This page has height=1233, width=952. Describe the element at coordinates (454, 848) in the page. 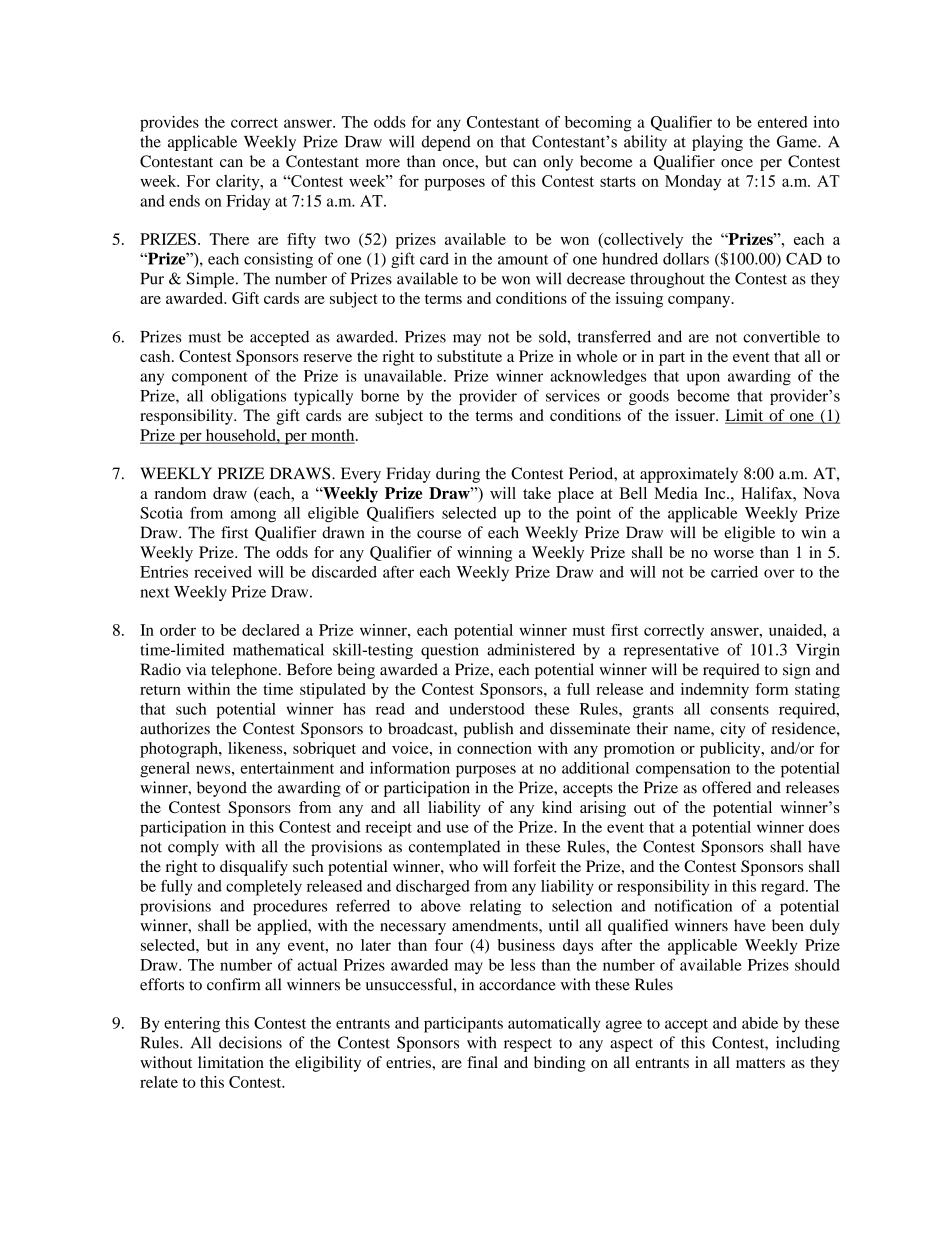

I see `contemplated` at that location.
